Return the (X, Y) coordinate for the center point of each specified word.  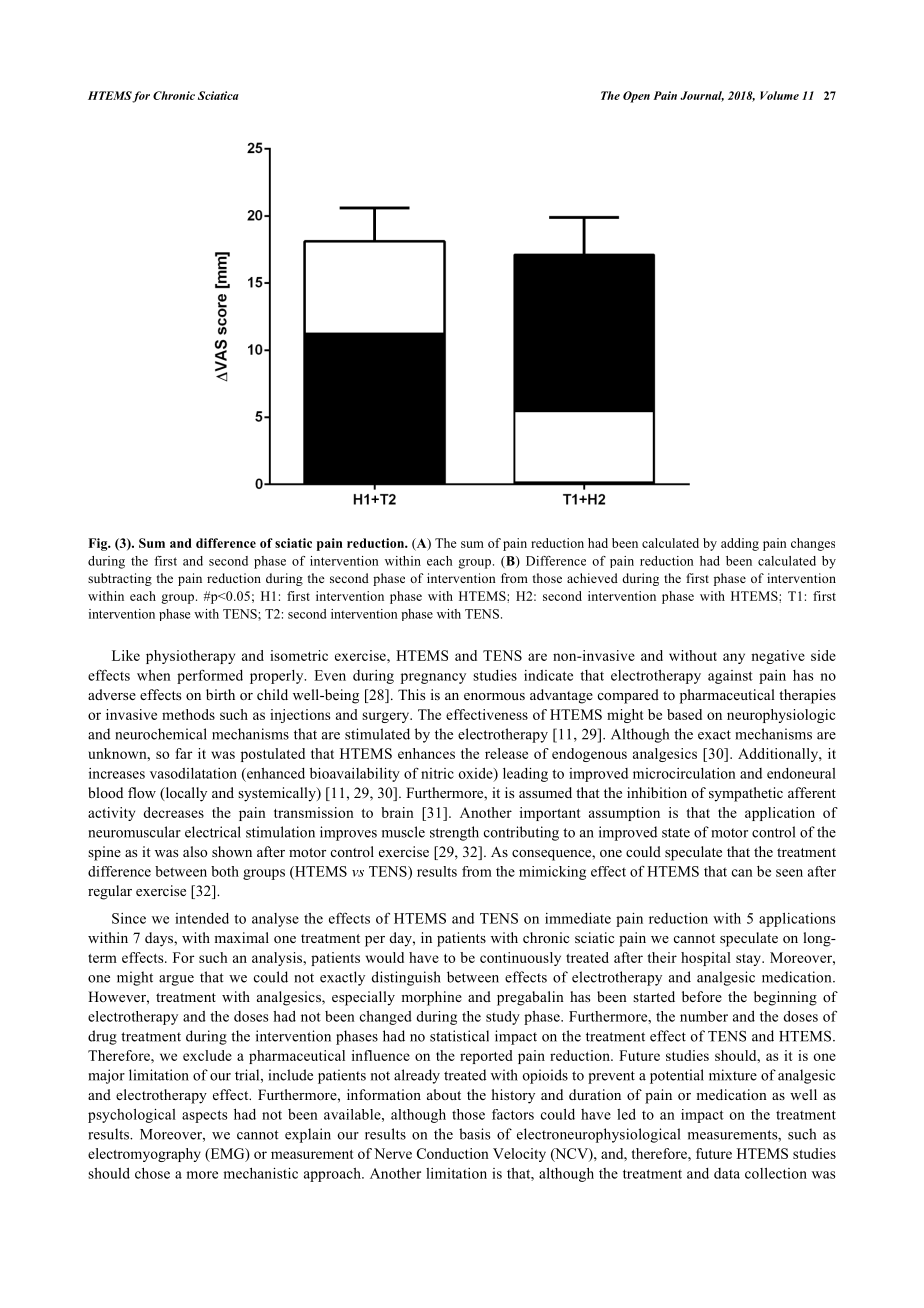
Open (636, 97)
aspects (205, 1116)
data (727, 1173)
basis (475, 1134)
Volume (779, 95)
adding (740, 544)
